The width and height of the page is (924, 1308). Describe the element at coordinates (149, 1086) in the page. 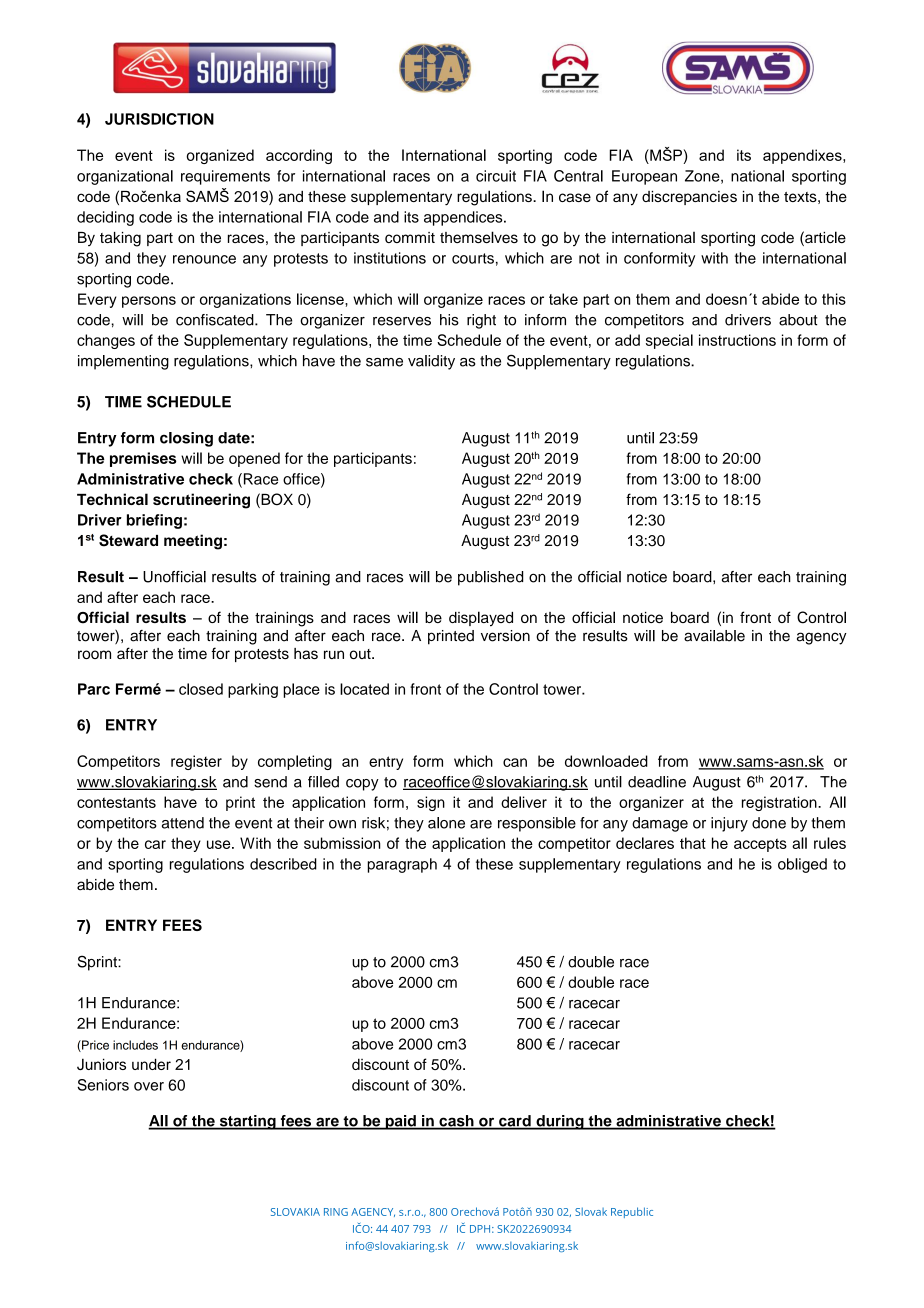

I see `over` at that location.
